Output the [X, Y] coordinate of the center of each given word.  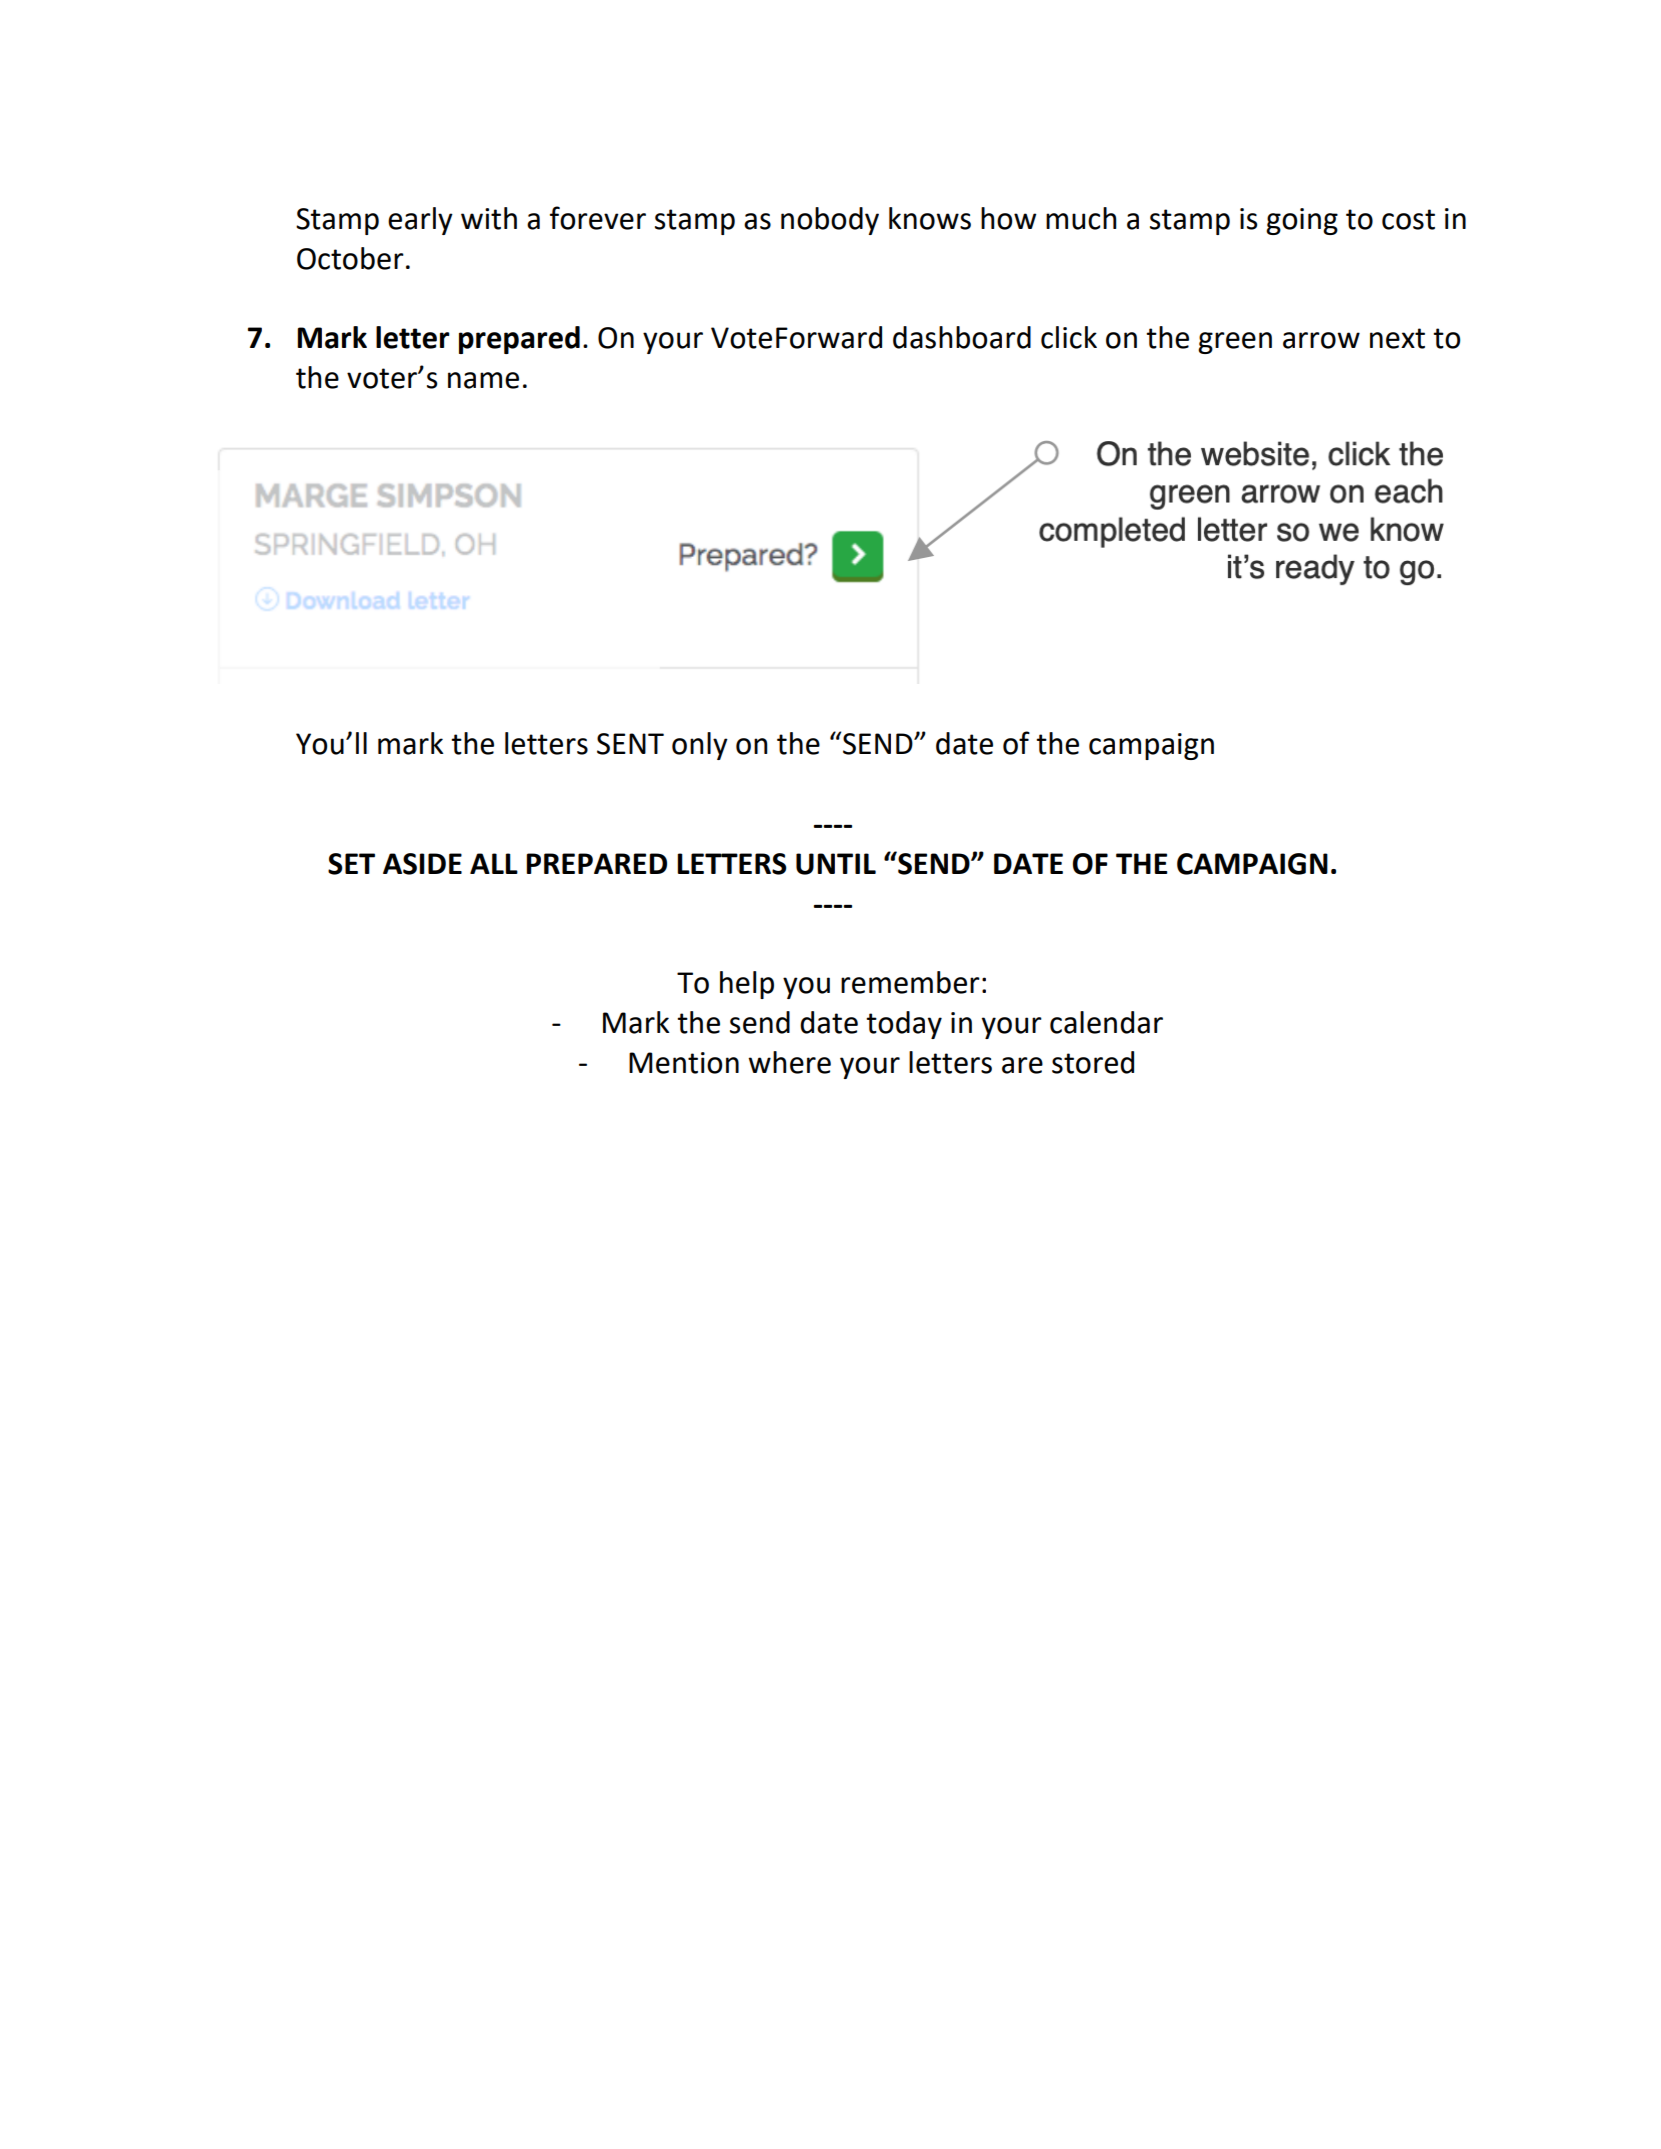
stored [1093, 1062]
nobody [830, 221]
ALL [494, 863]
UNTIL [836, 864]
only [700, 746]
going [1302, 221]
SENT [630, 744]
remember [910, 982]
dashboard [962, 337]
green [1235, 343]
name [483, 380]
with [489, 218]
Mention [684, 1063]
